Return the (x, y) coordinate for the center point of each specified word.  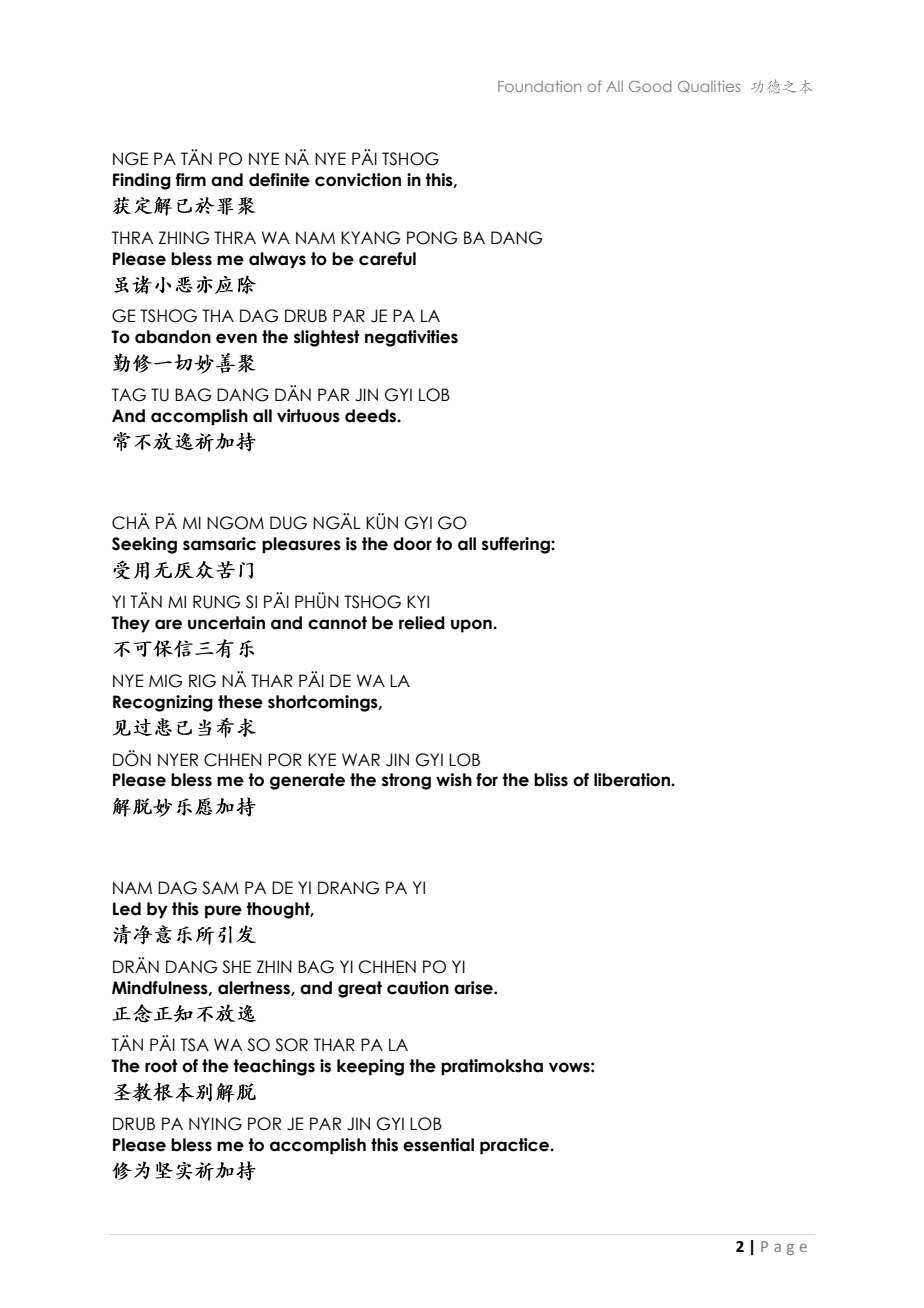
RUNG (216, 602)
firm (191, 179)
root (161, 1066)
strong (406, 781)
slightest (326, 338)
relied (422, 623)
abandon (173, 337)
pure (223, 912)
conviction (358, 180)
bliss (551, 780)
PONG (432, 238)
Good (650, 86)
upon (472, 626)
